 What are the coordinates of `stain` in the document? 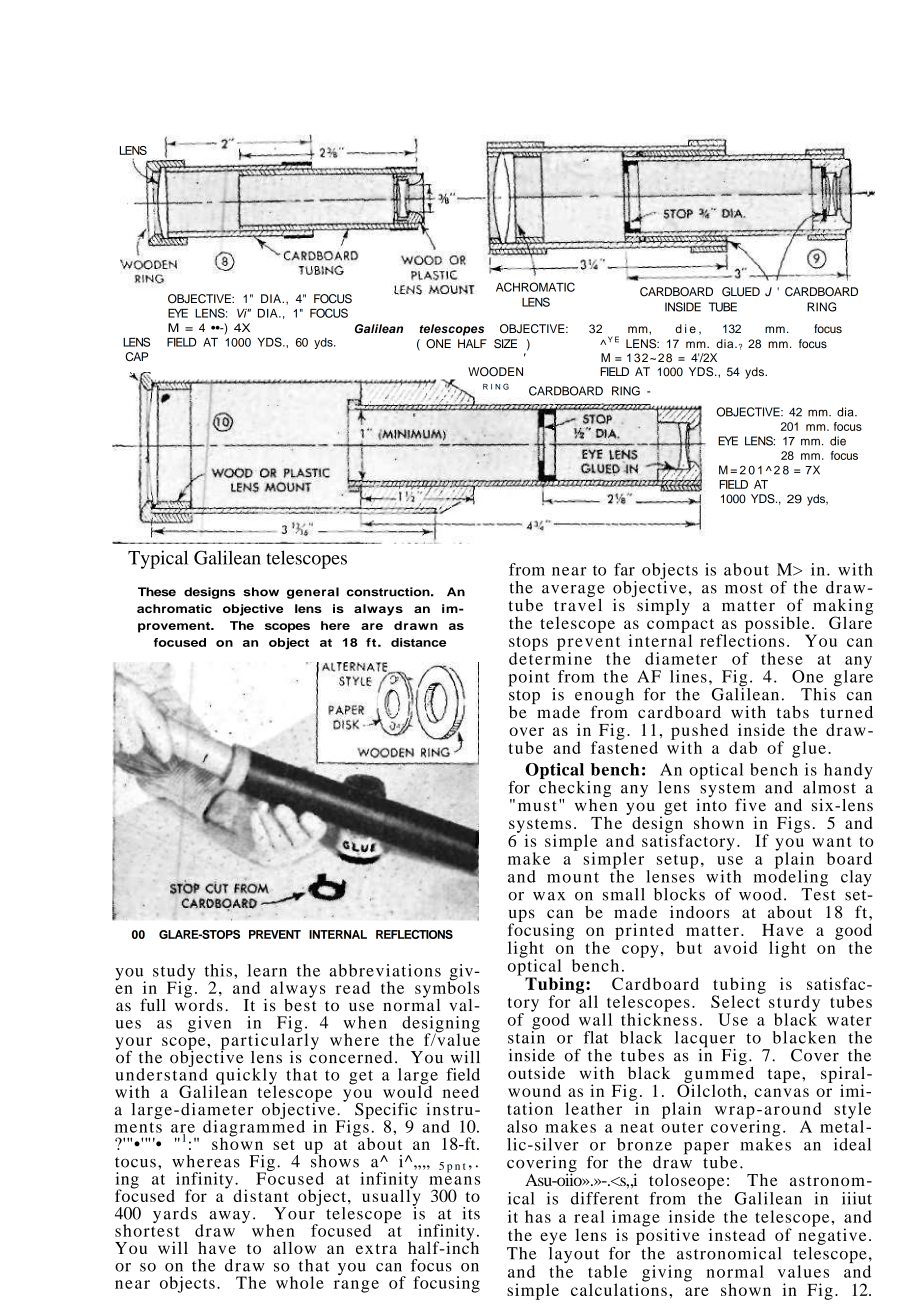 It's located at (526, 1036).
